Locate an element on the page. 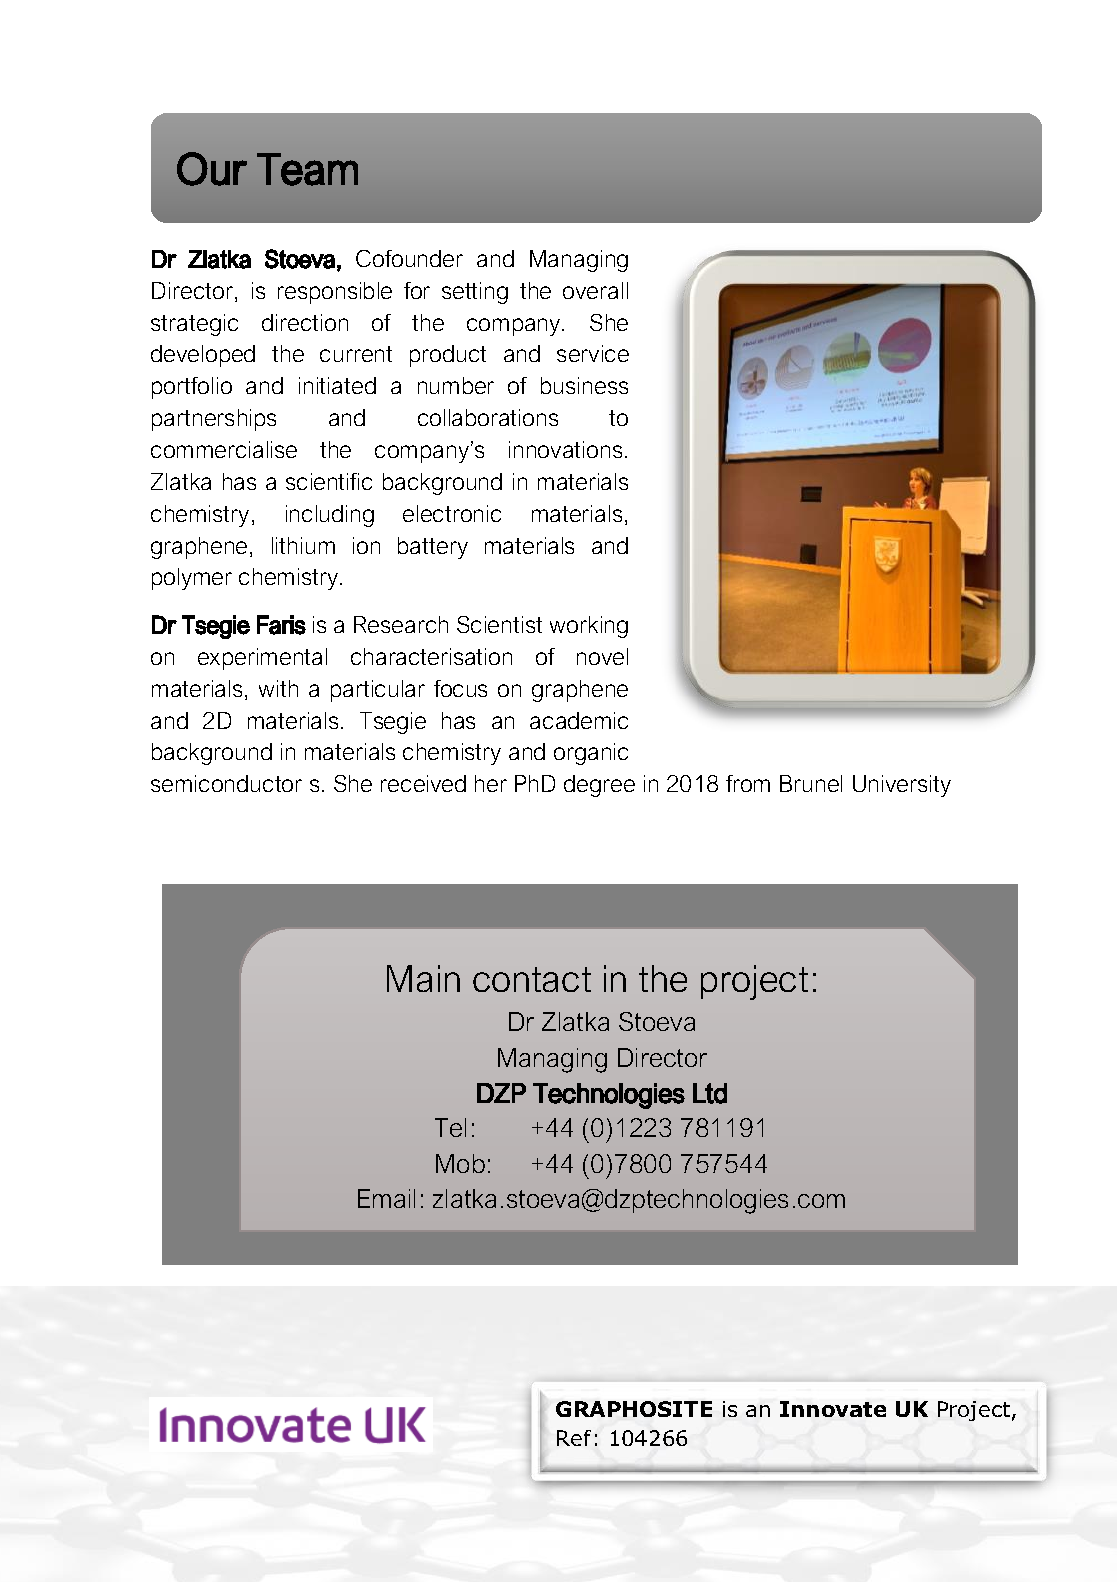 The height and width of the image is (1582, 1119). Brunel is located at coordinates (811, 783).
